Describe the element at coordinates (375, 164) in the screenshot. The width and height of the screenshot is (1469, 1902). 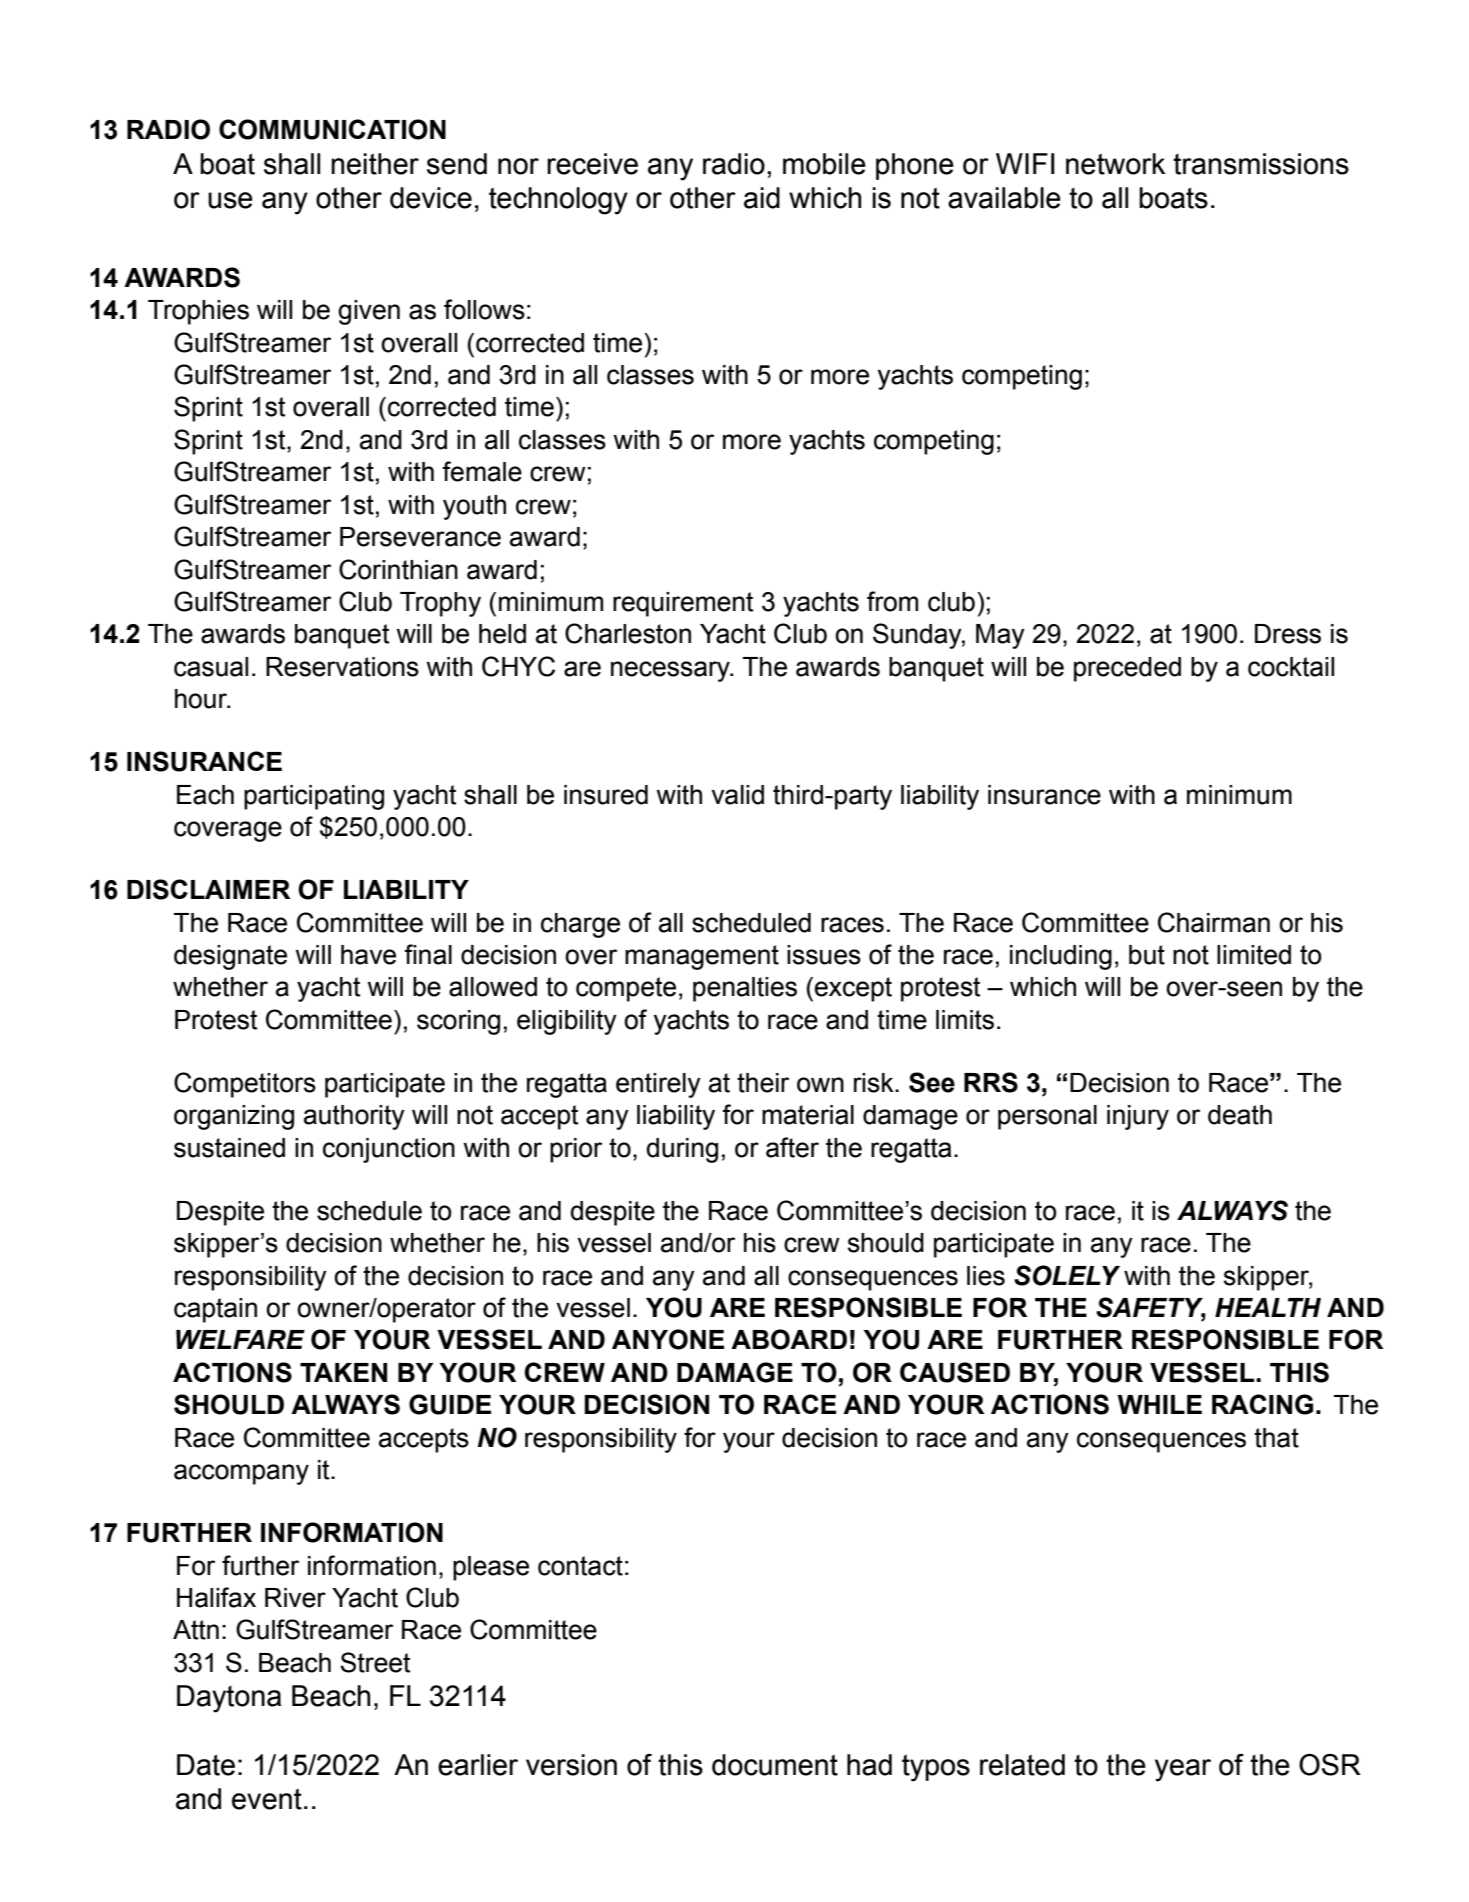
I see `neither` at that location.
